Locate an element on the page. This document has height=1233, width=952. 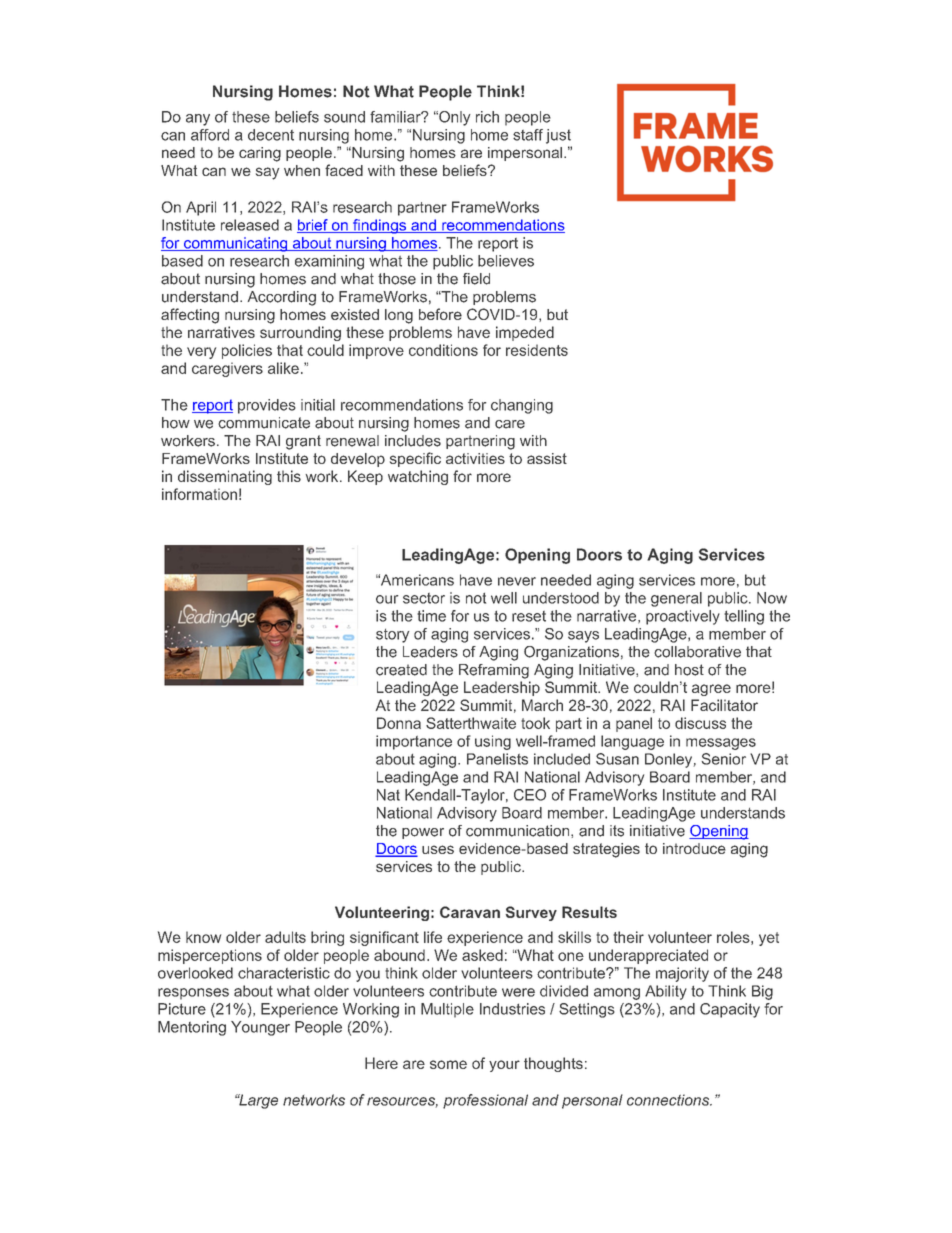
introduce is located at coordinates (694, 848).
